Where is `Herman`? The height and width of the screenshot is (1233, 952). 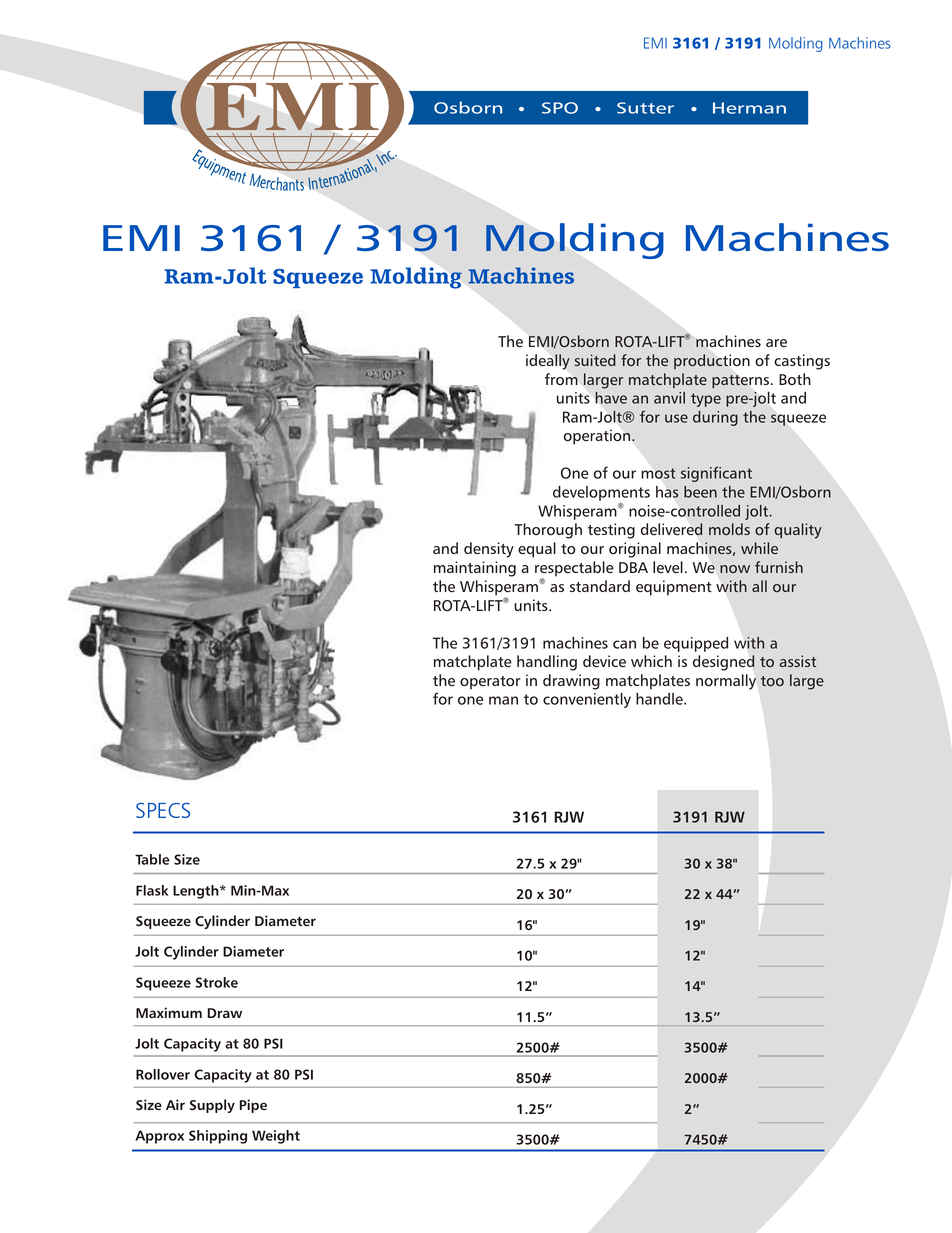 Herman is located at coordinates (749, 108).
